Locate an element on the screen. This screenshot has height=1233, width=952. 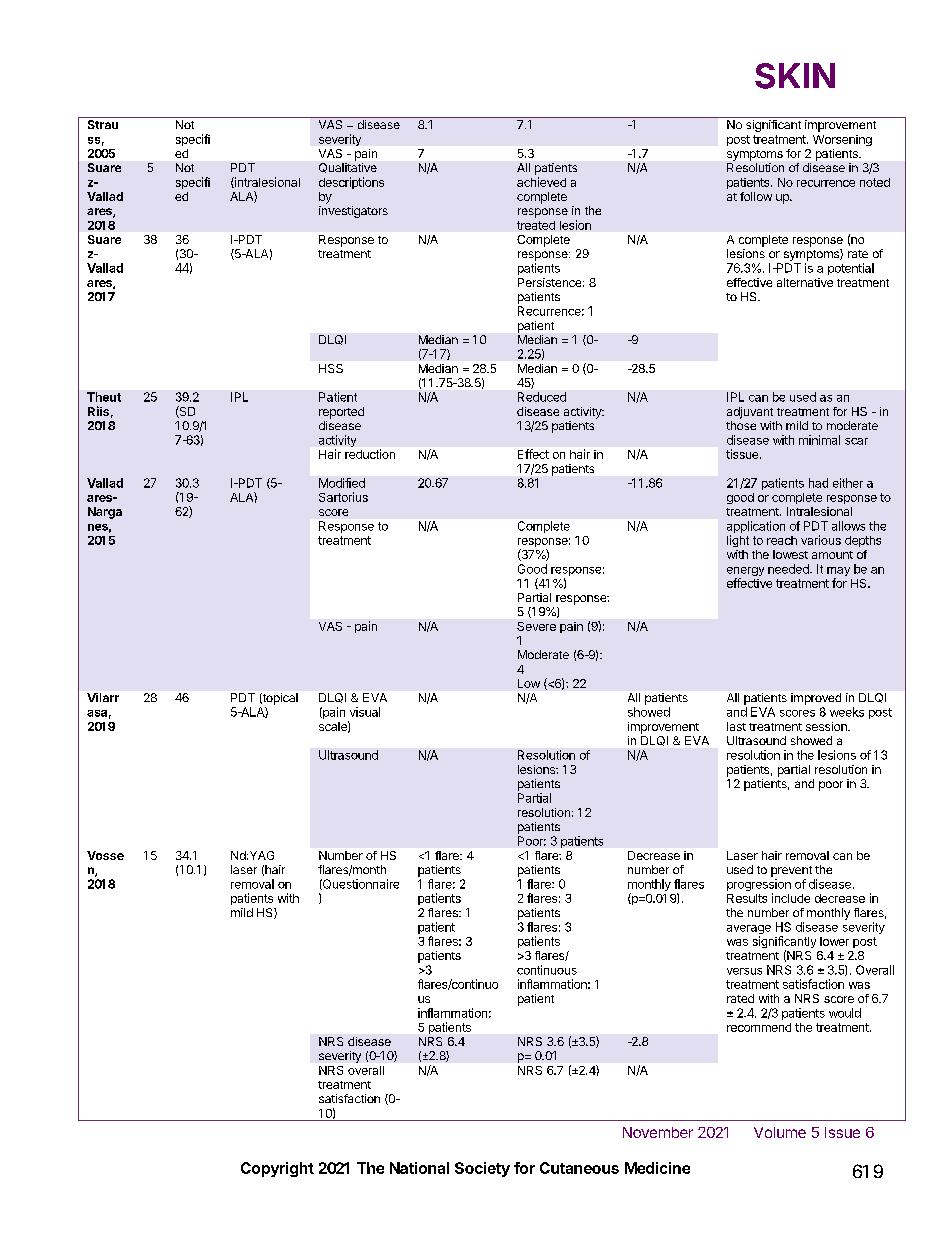
lower is located at coordinates (834, 941).
